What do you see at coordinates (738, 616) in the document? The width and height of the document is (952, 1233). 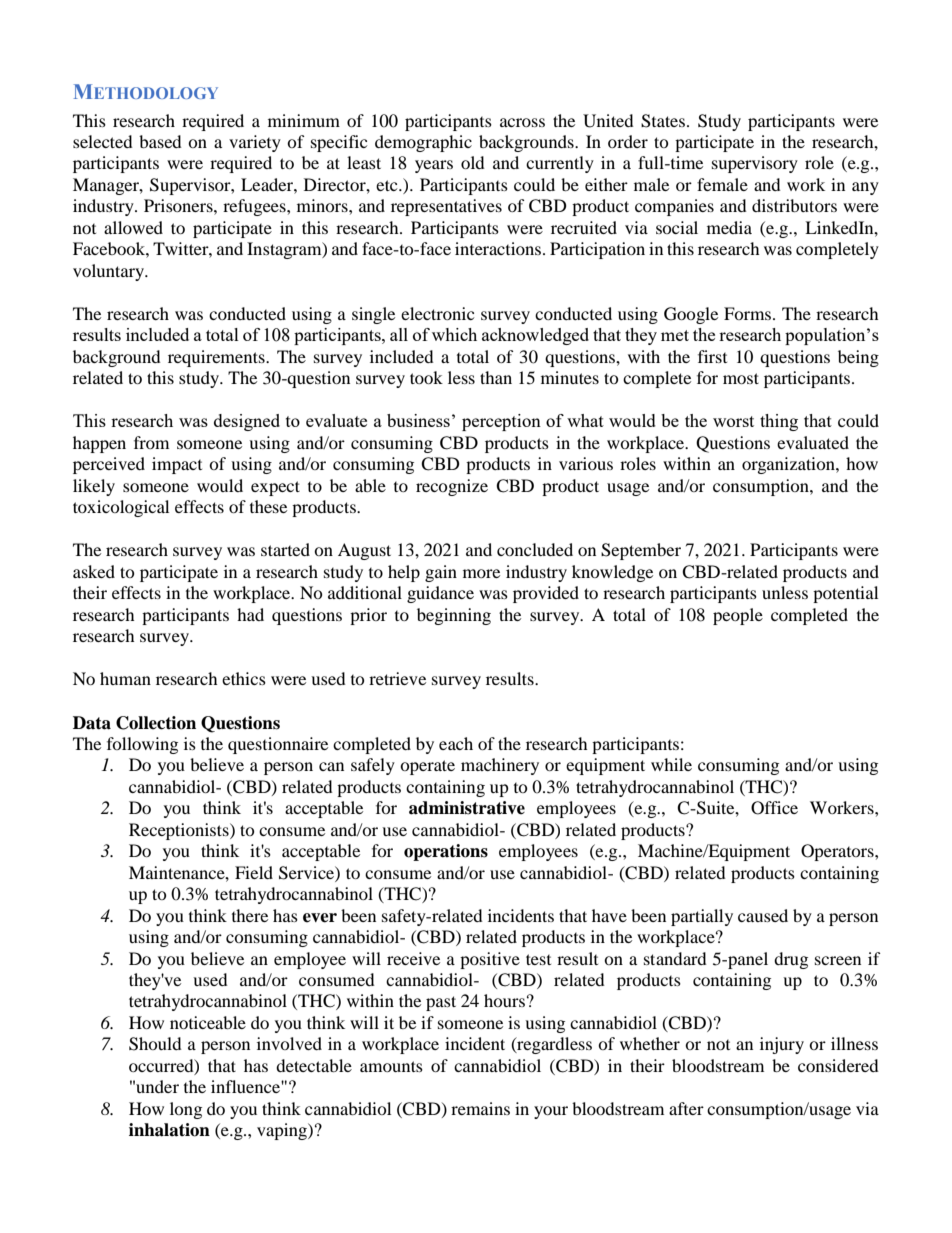 I see `people` at bounding box center [738, 616].
